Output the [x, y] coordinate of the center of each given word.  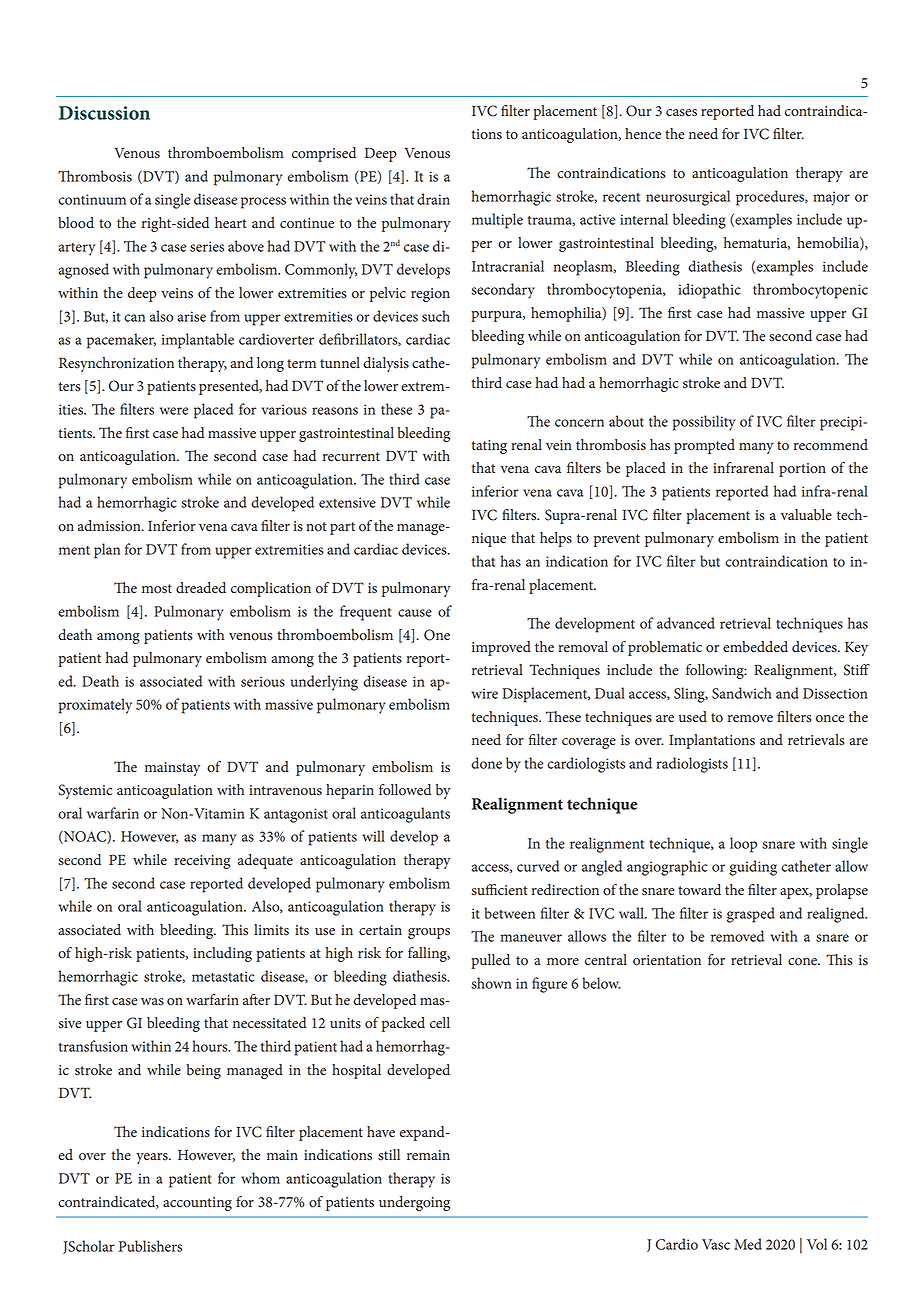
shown [492, 983]
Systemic [85, 791]
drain [433, 199]
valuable [806, 515]
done [486, 763]
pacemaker [121, 341]
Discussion [104, 113]
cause [415, 613]
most [157, 589]
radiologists [692, 765]
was [152, 1002]
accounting [197, 1204]
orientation [667, 960]
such [436, 316]
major [831, 198]
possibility [704, 423]
